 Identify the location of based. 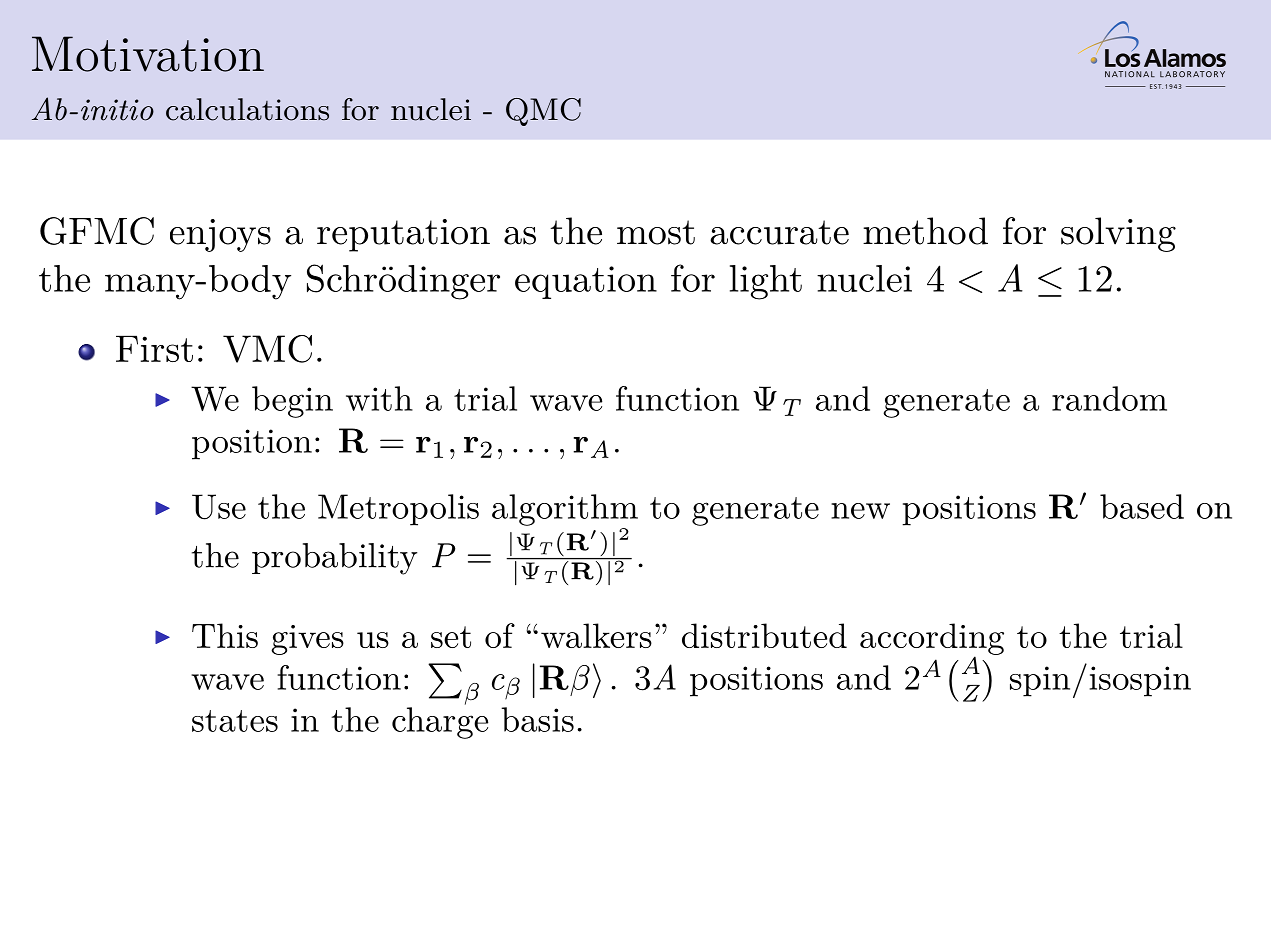
(1142, 506).
